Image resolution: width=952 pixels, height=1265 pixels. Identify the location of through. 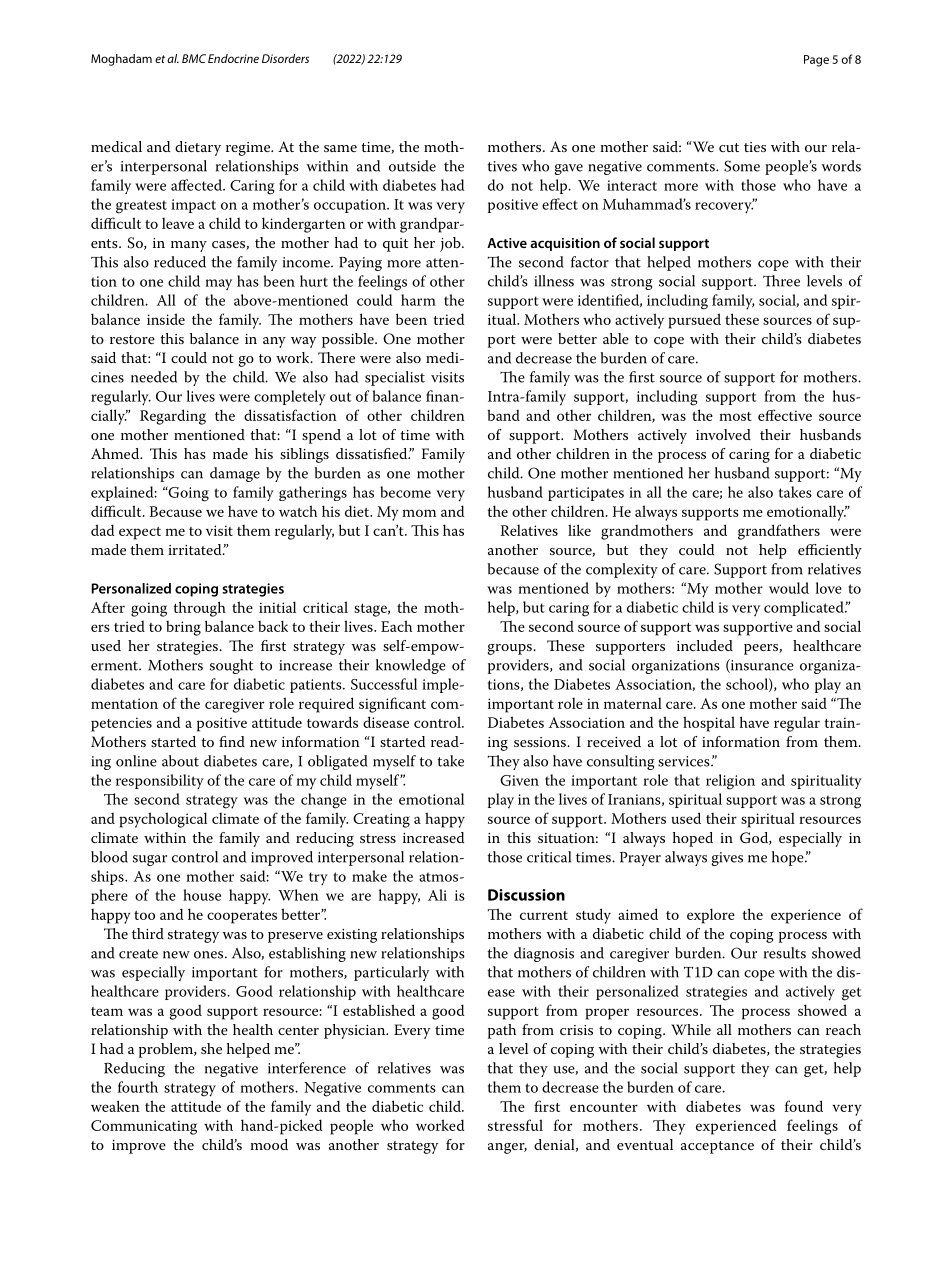
(200, 609).
